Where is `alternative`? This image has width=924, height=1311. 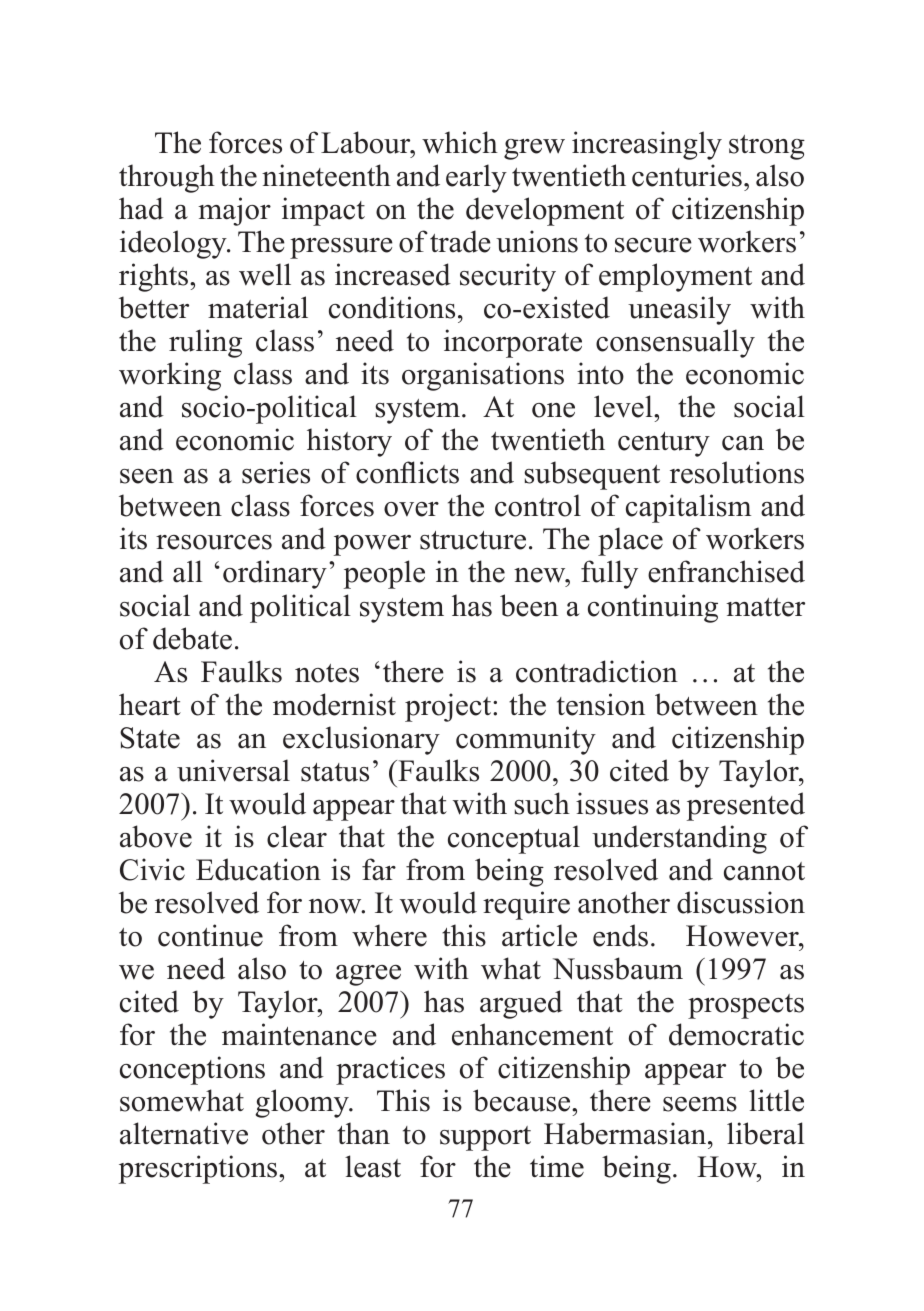
alternative is located at coordinates (184, 1133).
